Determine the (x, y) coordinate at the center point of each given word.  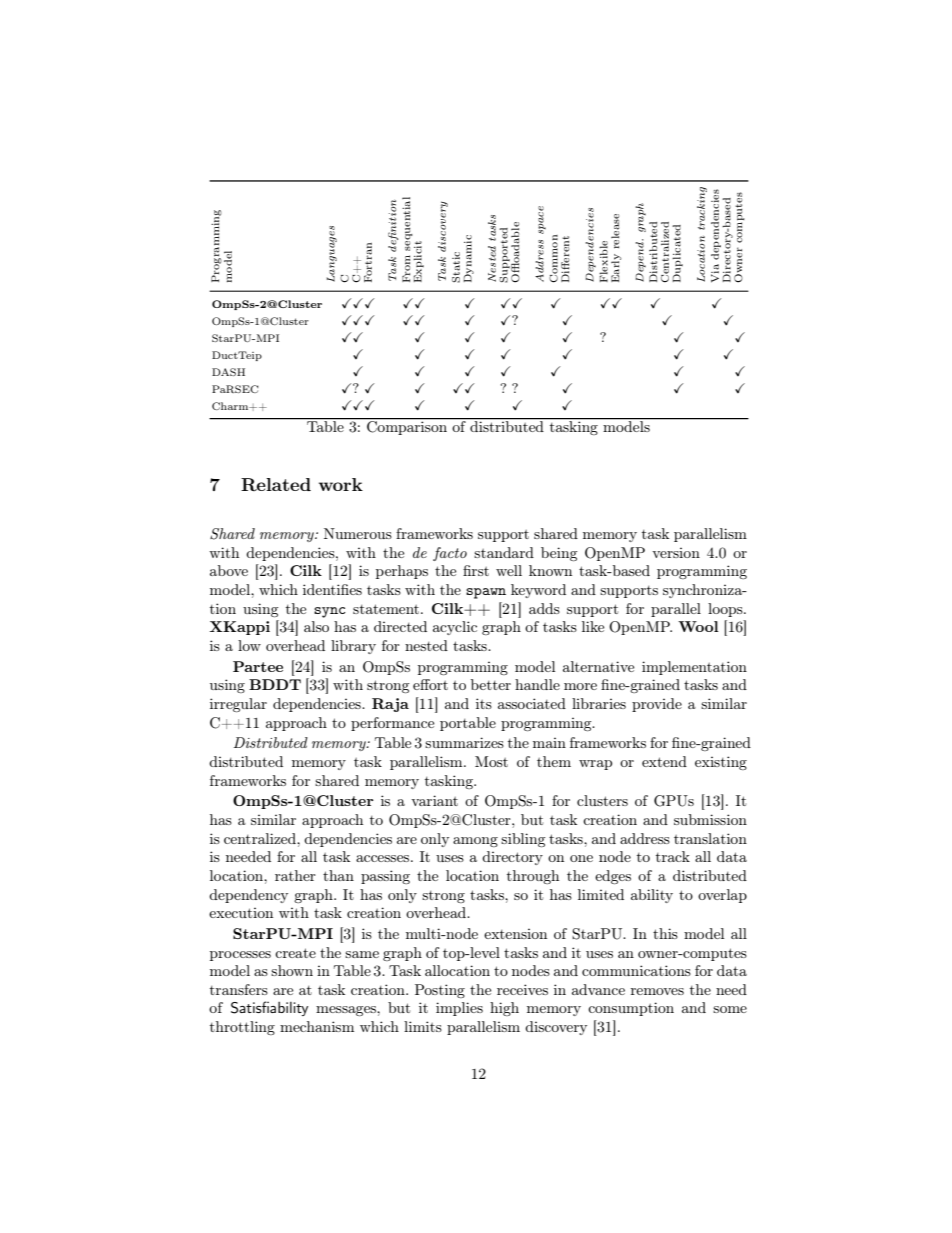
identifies (332, 589)
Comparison (407, 427)
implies (459, 1009)
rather (295, 875)
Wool (698, 626)
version (676, 553)
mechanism (317, 1026)
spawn (486, 593)
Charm (231, 406)
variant (434, 800)
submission (710, 819)
